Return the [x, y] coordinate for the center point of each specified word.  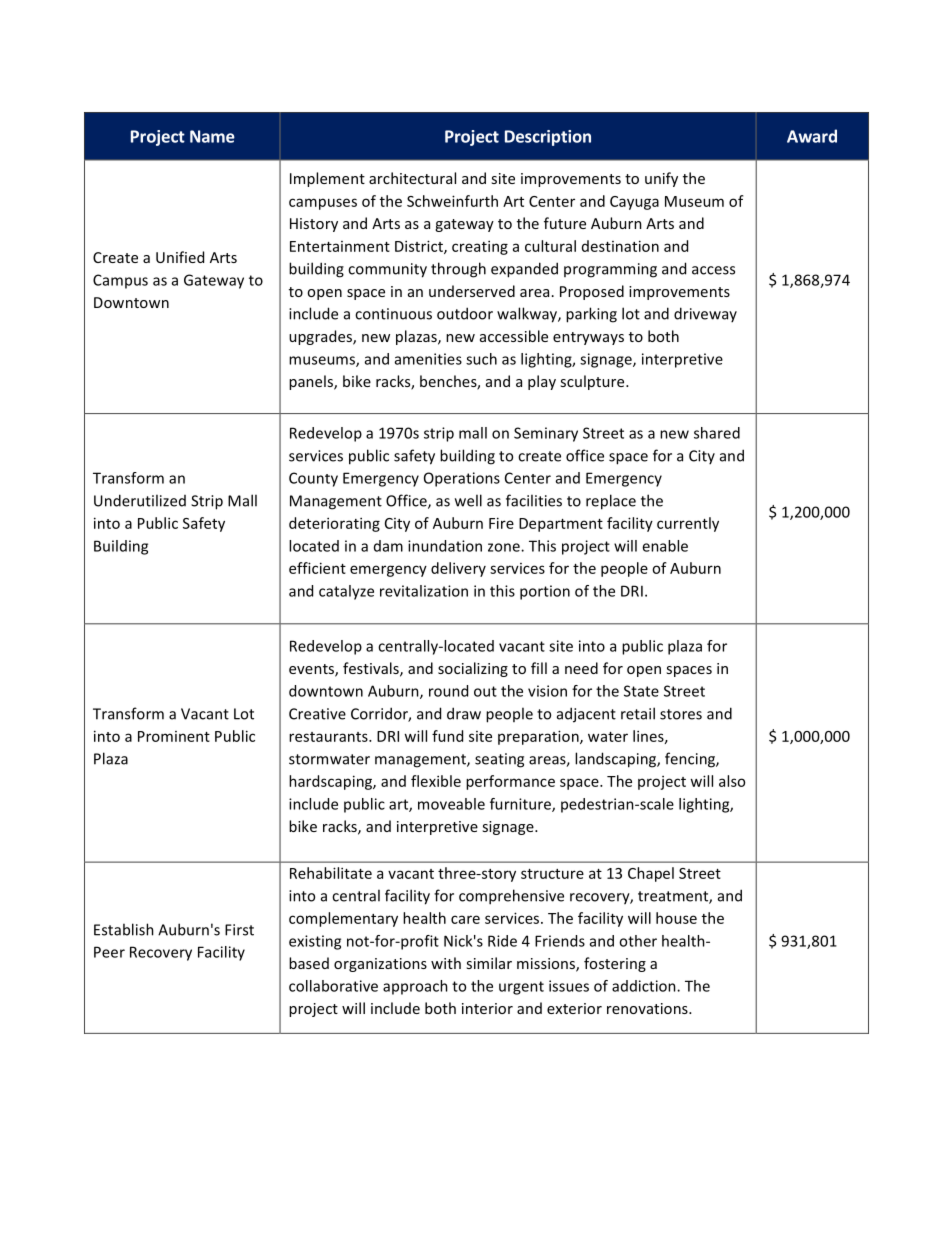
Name [212, 136]
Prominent [174, 736]
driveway [705, 314]
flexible [436, 781]
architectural [412, 178]
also [732, 781]
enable [665, 546]
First [239, 930]
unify [661, 179]
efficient [317, 568]
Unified [180, 257]
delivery [458, 569]
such [481, 359]
